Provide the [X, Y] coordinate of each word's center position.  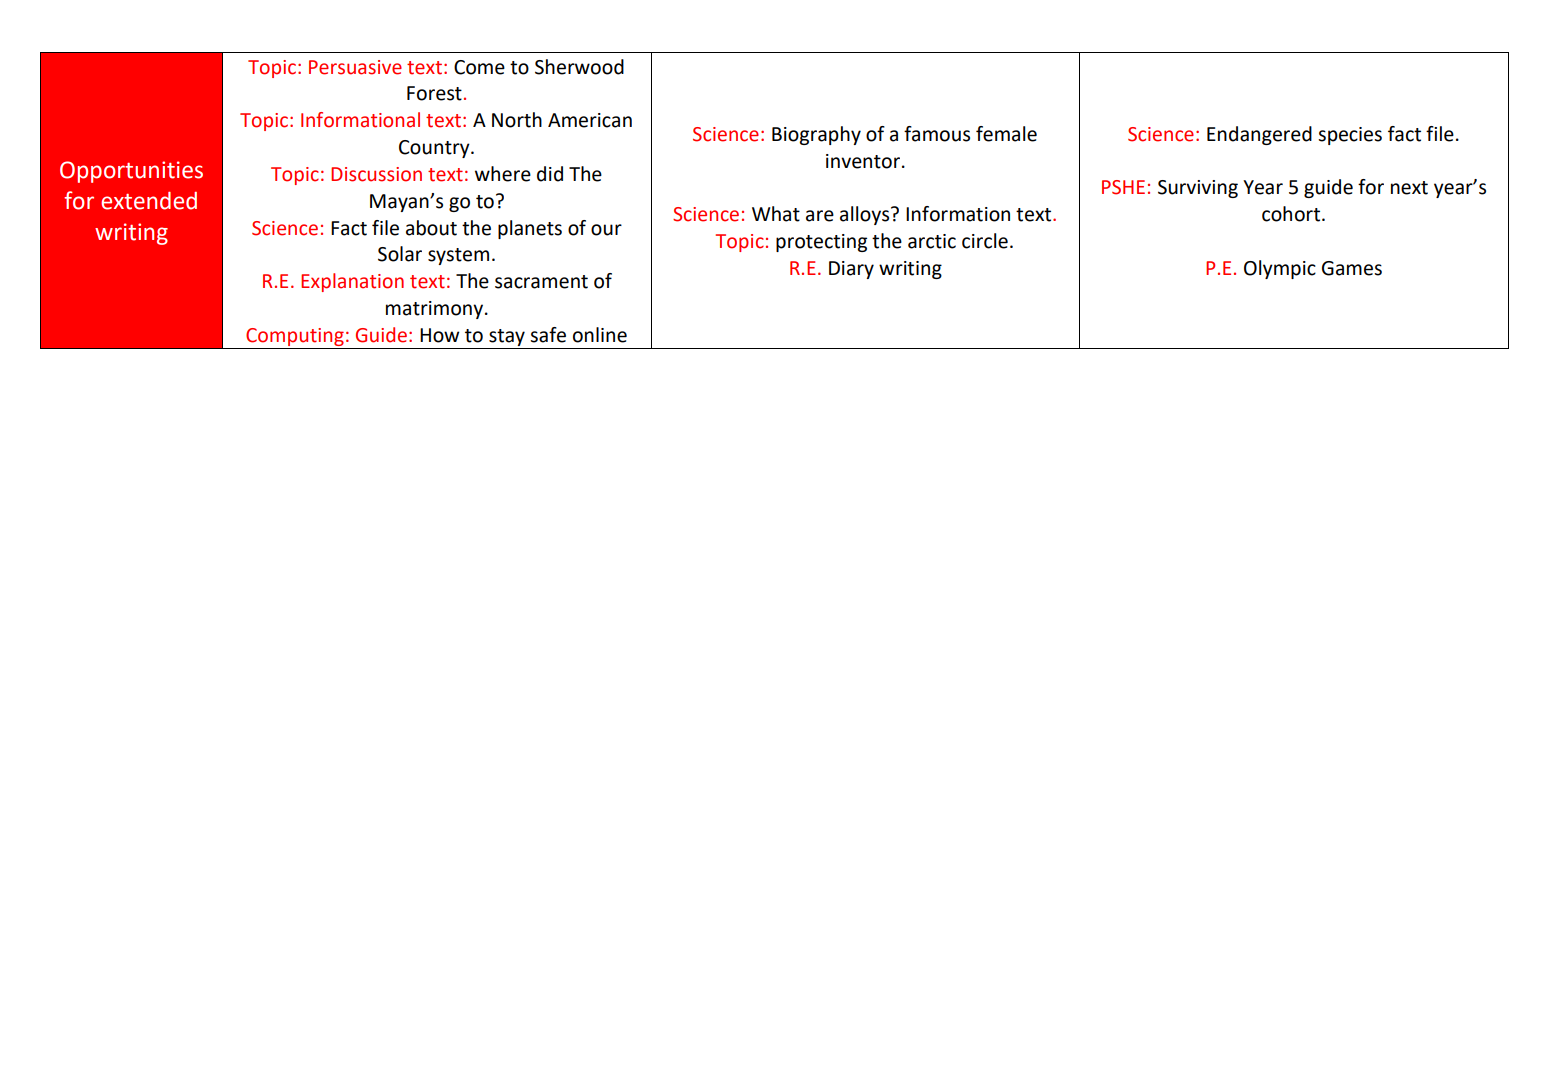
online [600, 335]
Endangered [1259, 135]
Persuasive [355, 67]
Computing [295, 337]
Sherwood [579, 67]
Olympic [1280, 269]
